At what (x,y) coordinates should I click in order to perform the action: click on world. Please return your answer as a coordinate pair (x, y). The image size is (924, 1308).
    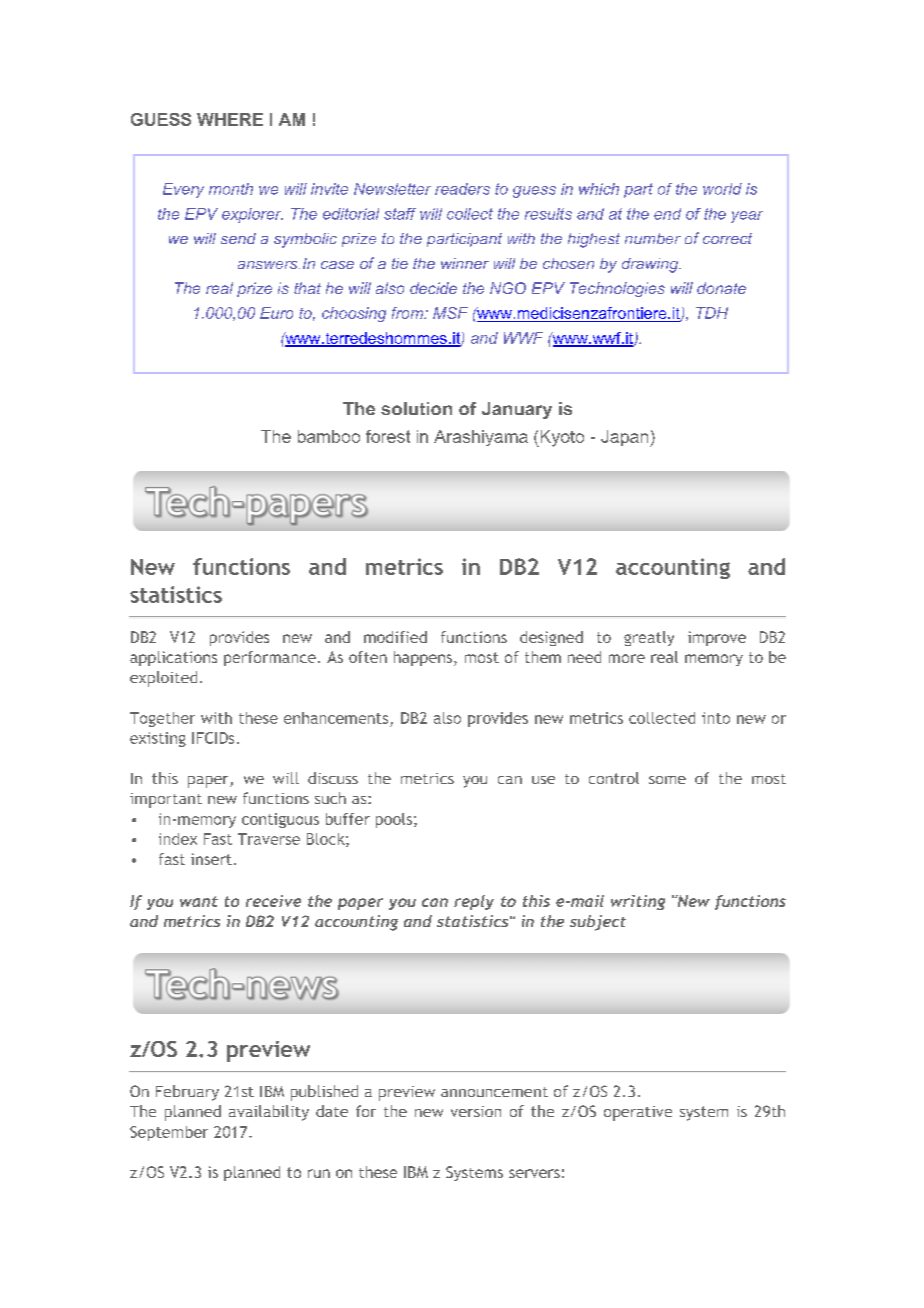
    Looking at the image, I should click on (722, 189).
